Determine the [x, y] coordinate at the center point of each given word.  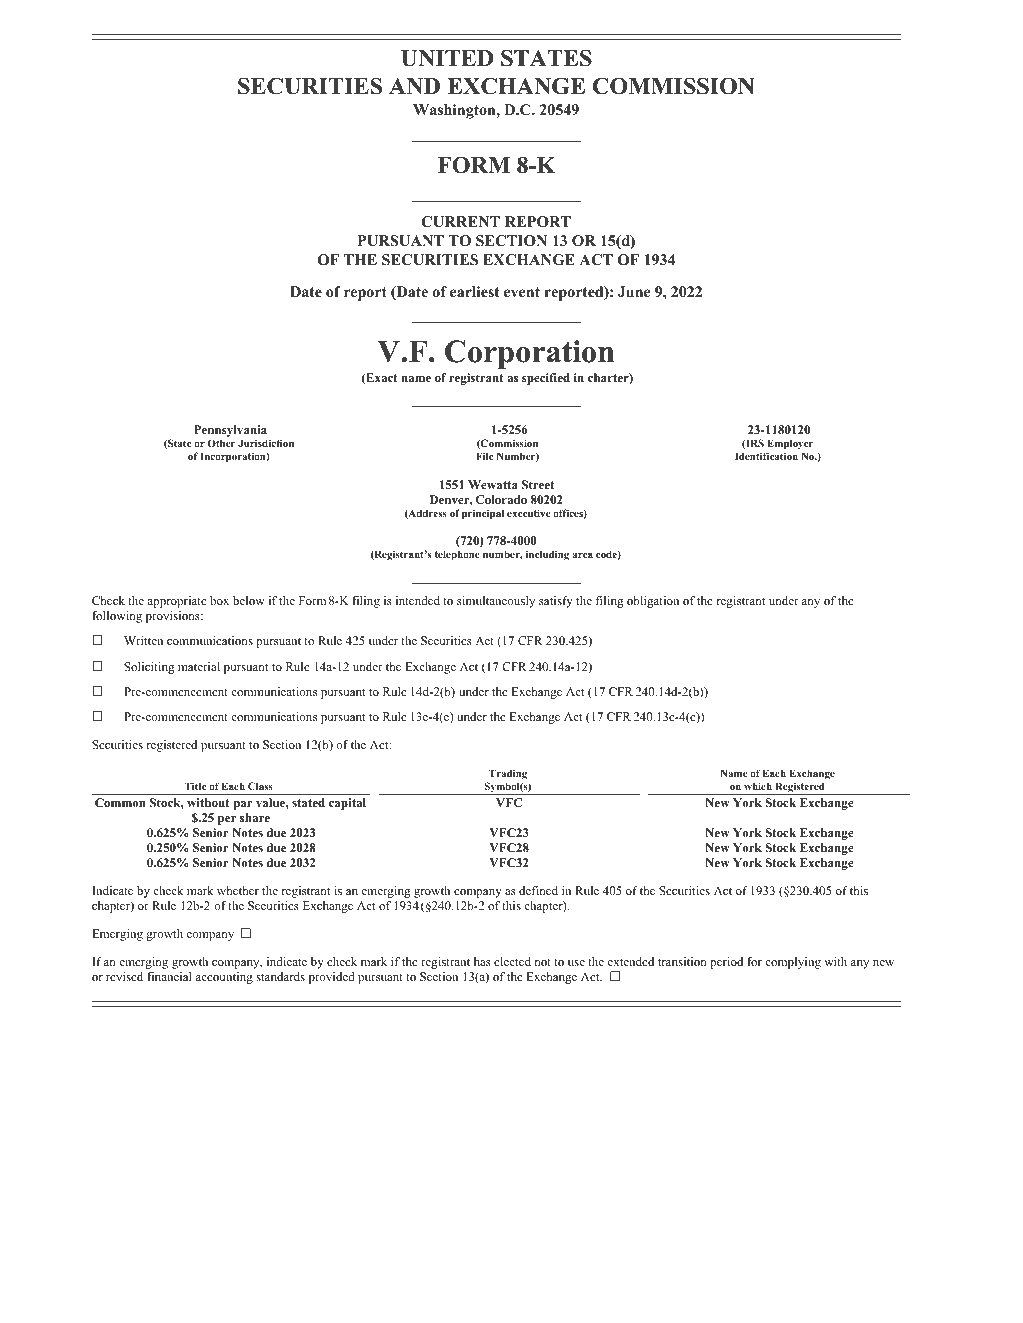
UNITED [447, 58]
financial [169, 976]
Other [221, 443]
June [634, 291]
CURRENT [460, 222]
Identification [766, 456]
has [482, 961]
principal [483, 514]
